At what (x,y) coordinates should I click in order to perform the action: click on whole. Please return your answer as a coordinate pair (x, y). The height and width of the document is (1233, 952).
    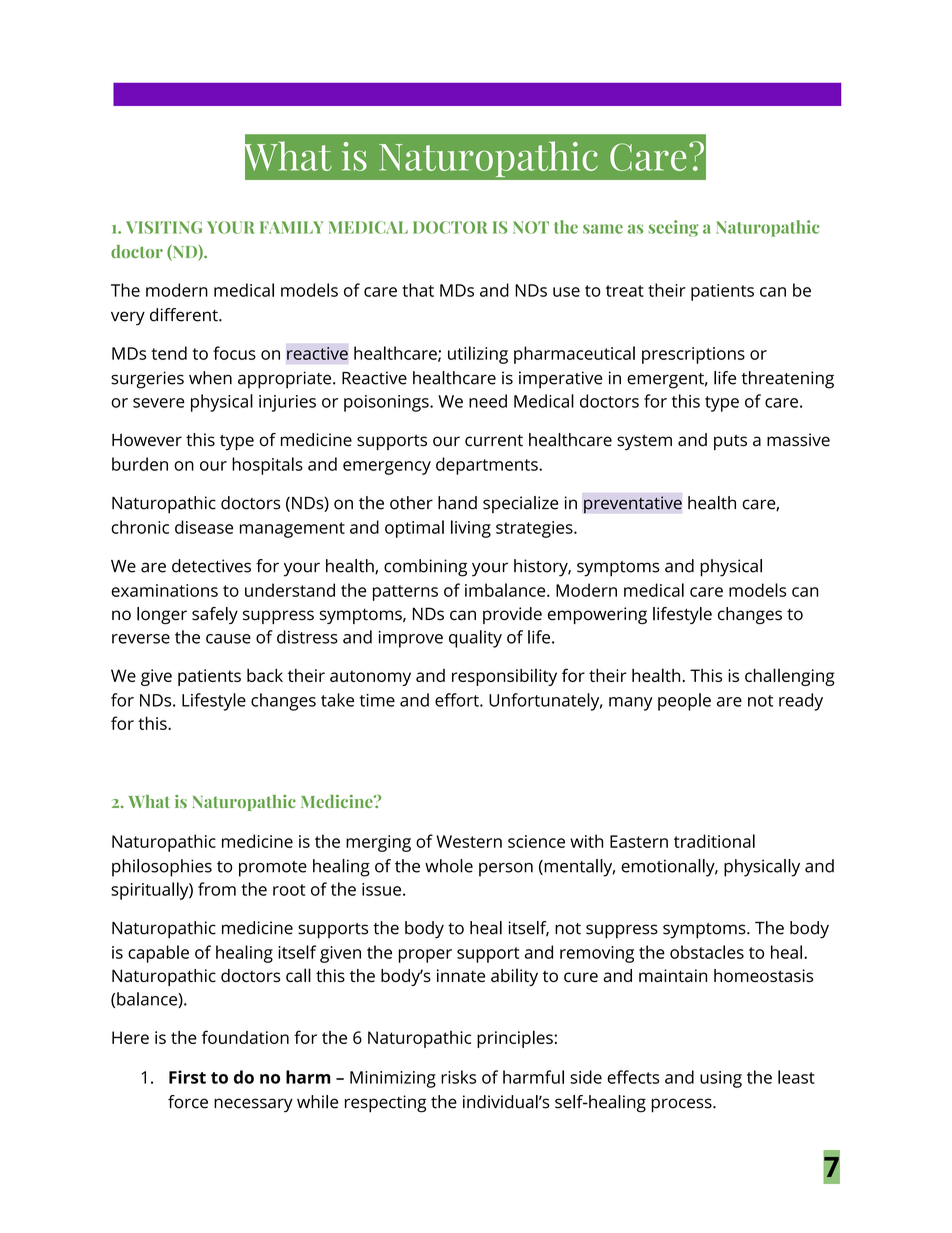
    Looking at the image, I should click on (449, 866).
